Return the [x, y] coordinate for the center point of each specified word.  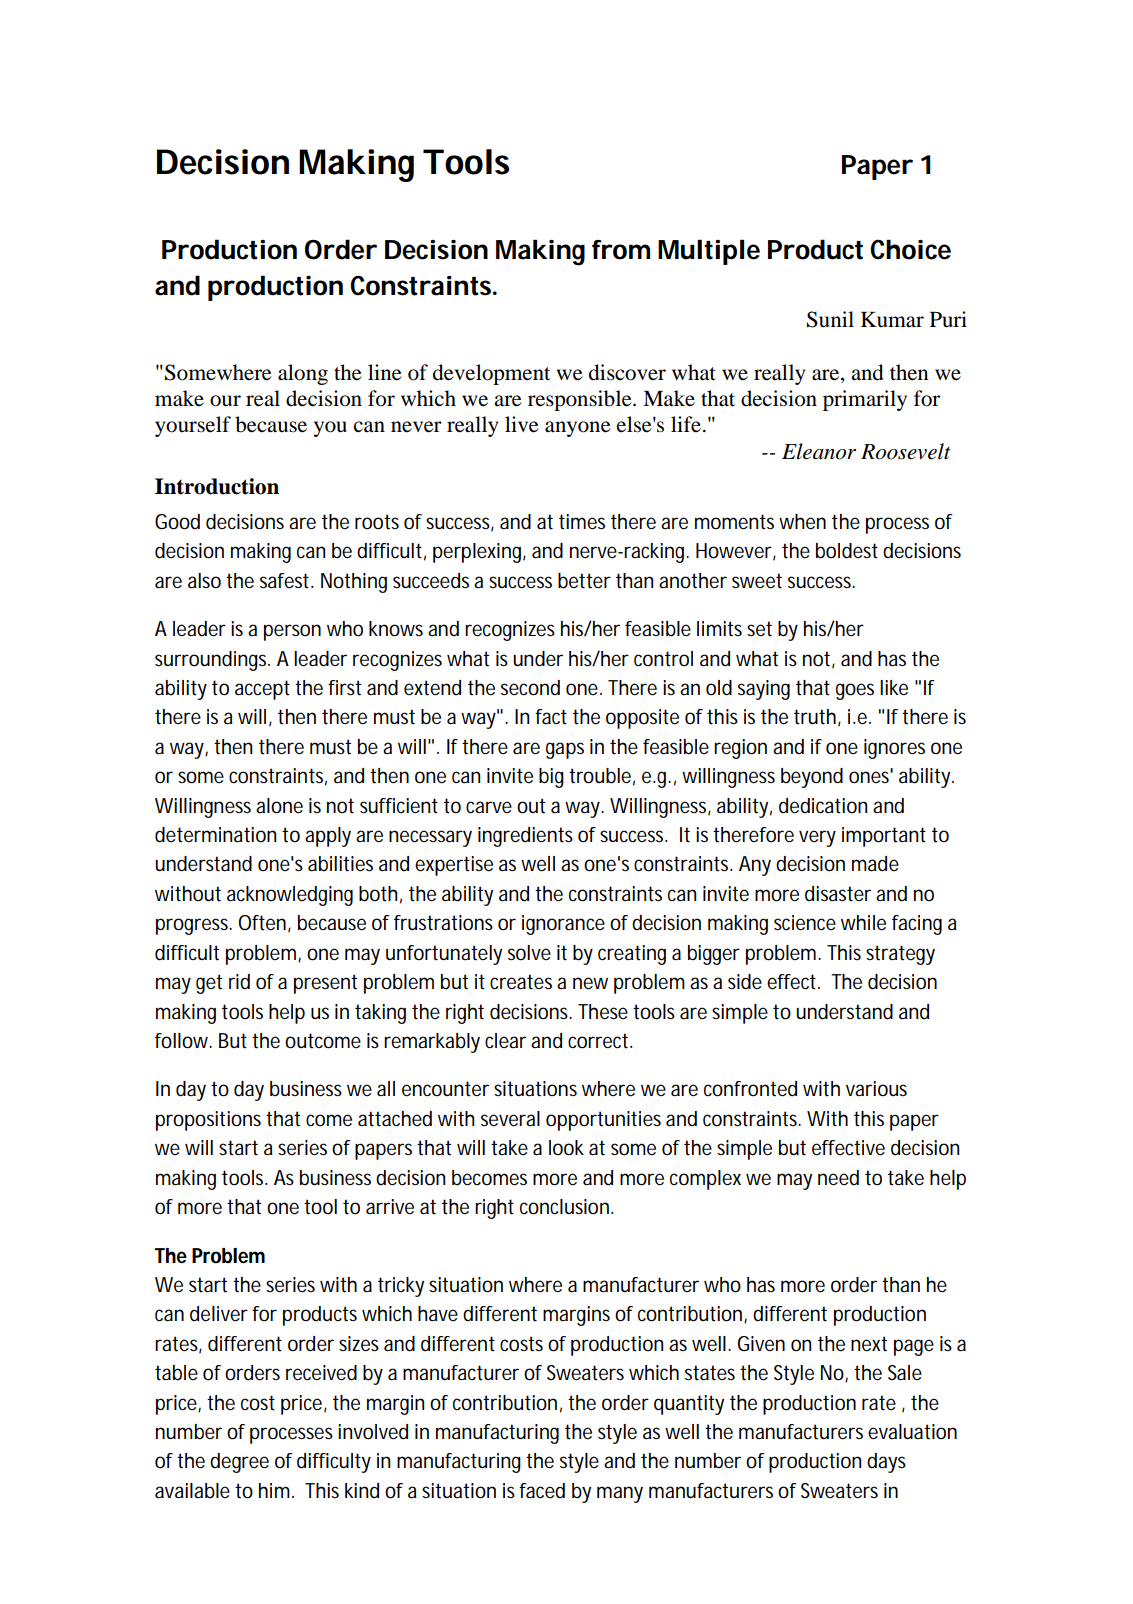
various [876, 1089]
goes [855, 691]
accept [262, 690]
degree [239, 1463]
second [530, 688]
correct [600, 1041]
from [621, 250]
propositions [208, 1121]
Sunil [830, 319]
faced [542, 1491]
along [303, 374]
